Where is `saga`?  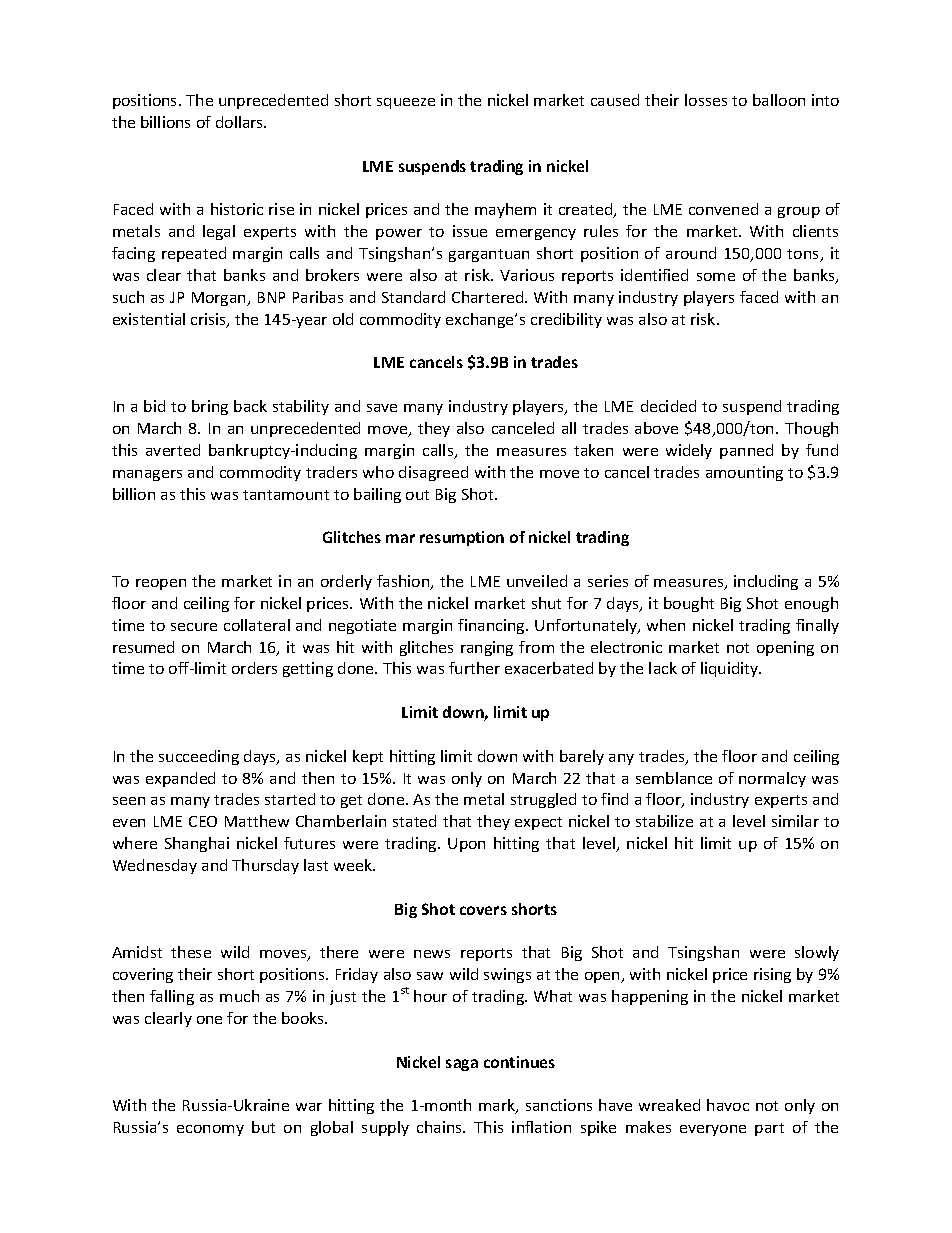
saga is located at coordinates (462, 1065).
